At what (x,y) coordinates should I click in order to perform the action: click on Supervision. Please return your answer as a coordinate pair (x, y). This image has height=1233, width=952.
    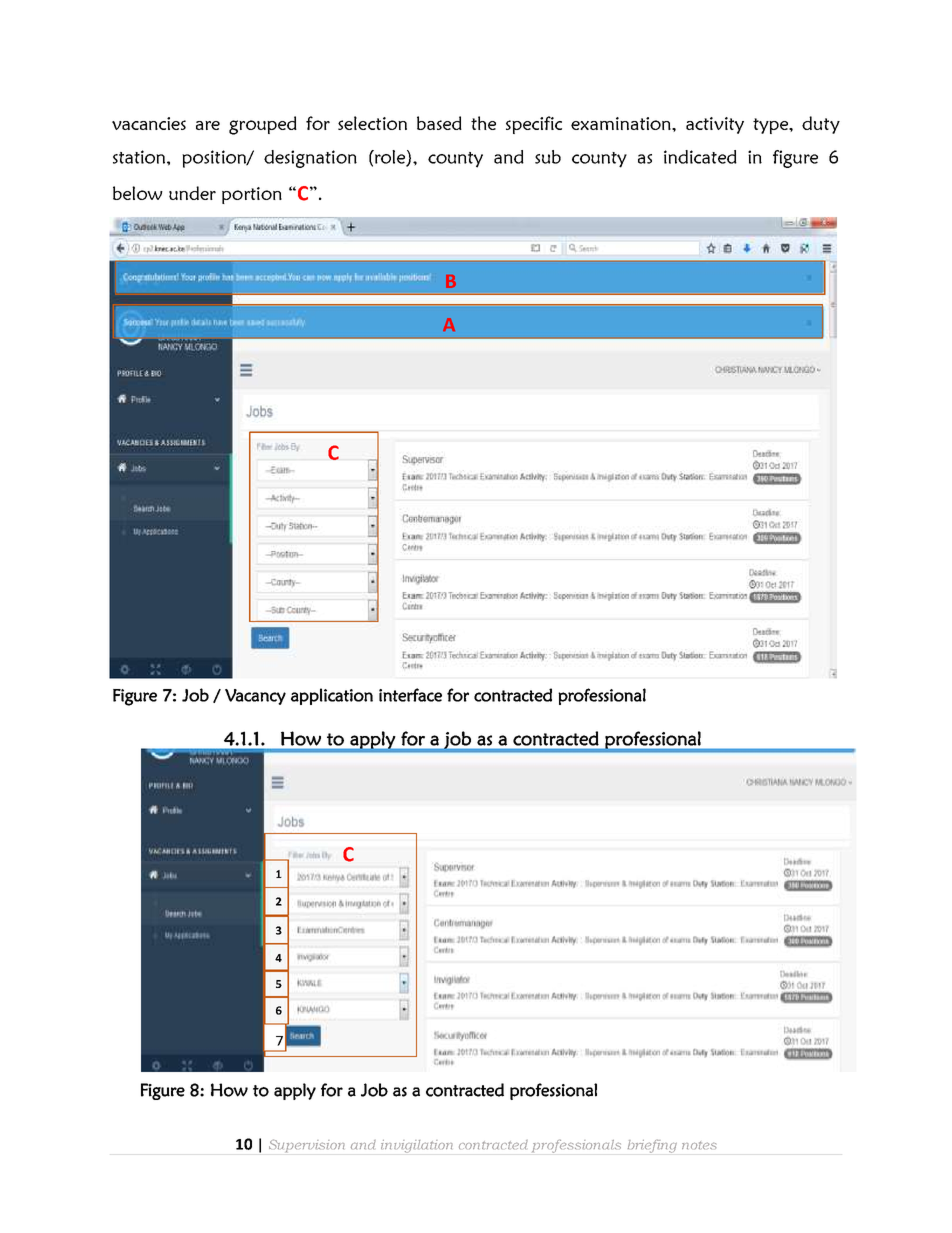
    Looking at the image, I should click on (307, 1145).
